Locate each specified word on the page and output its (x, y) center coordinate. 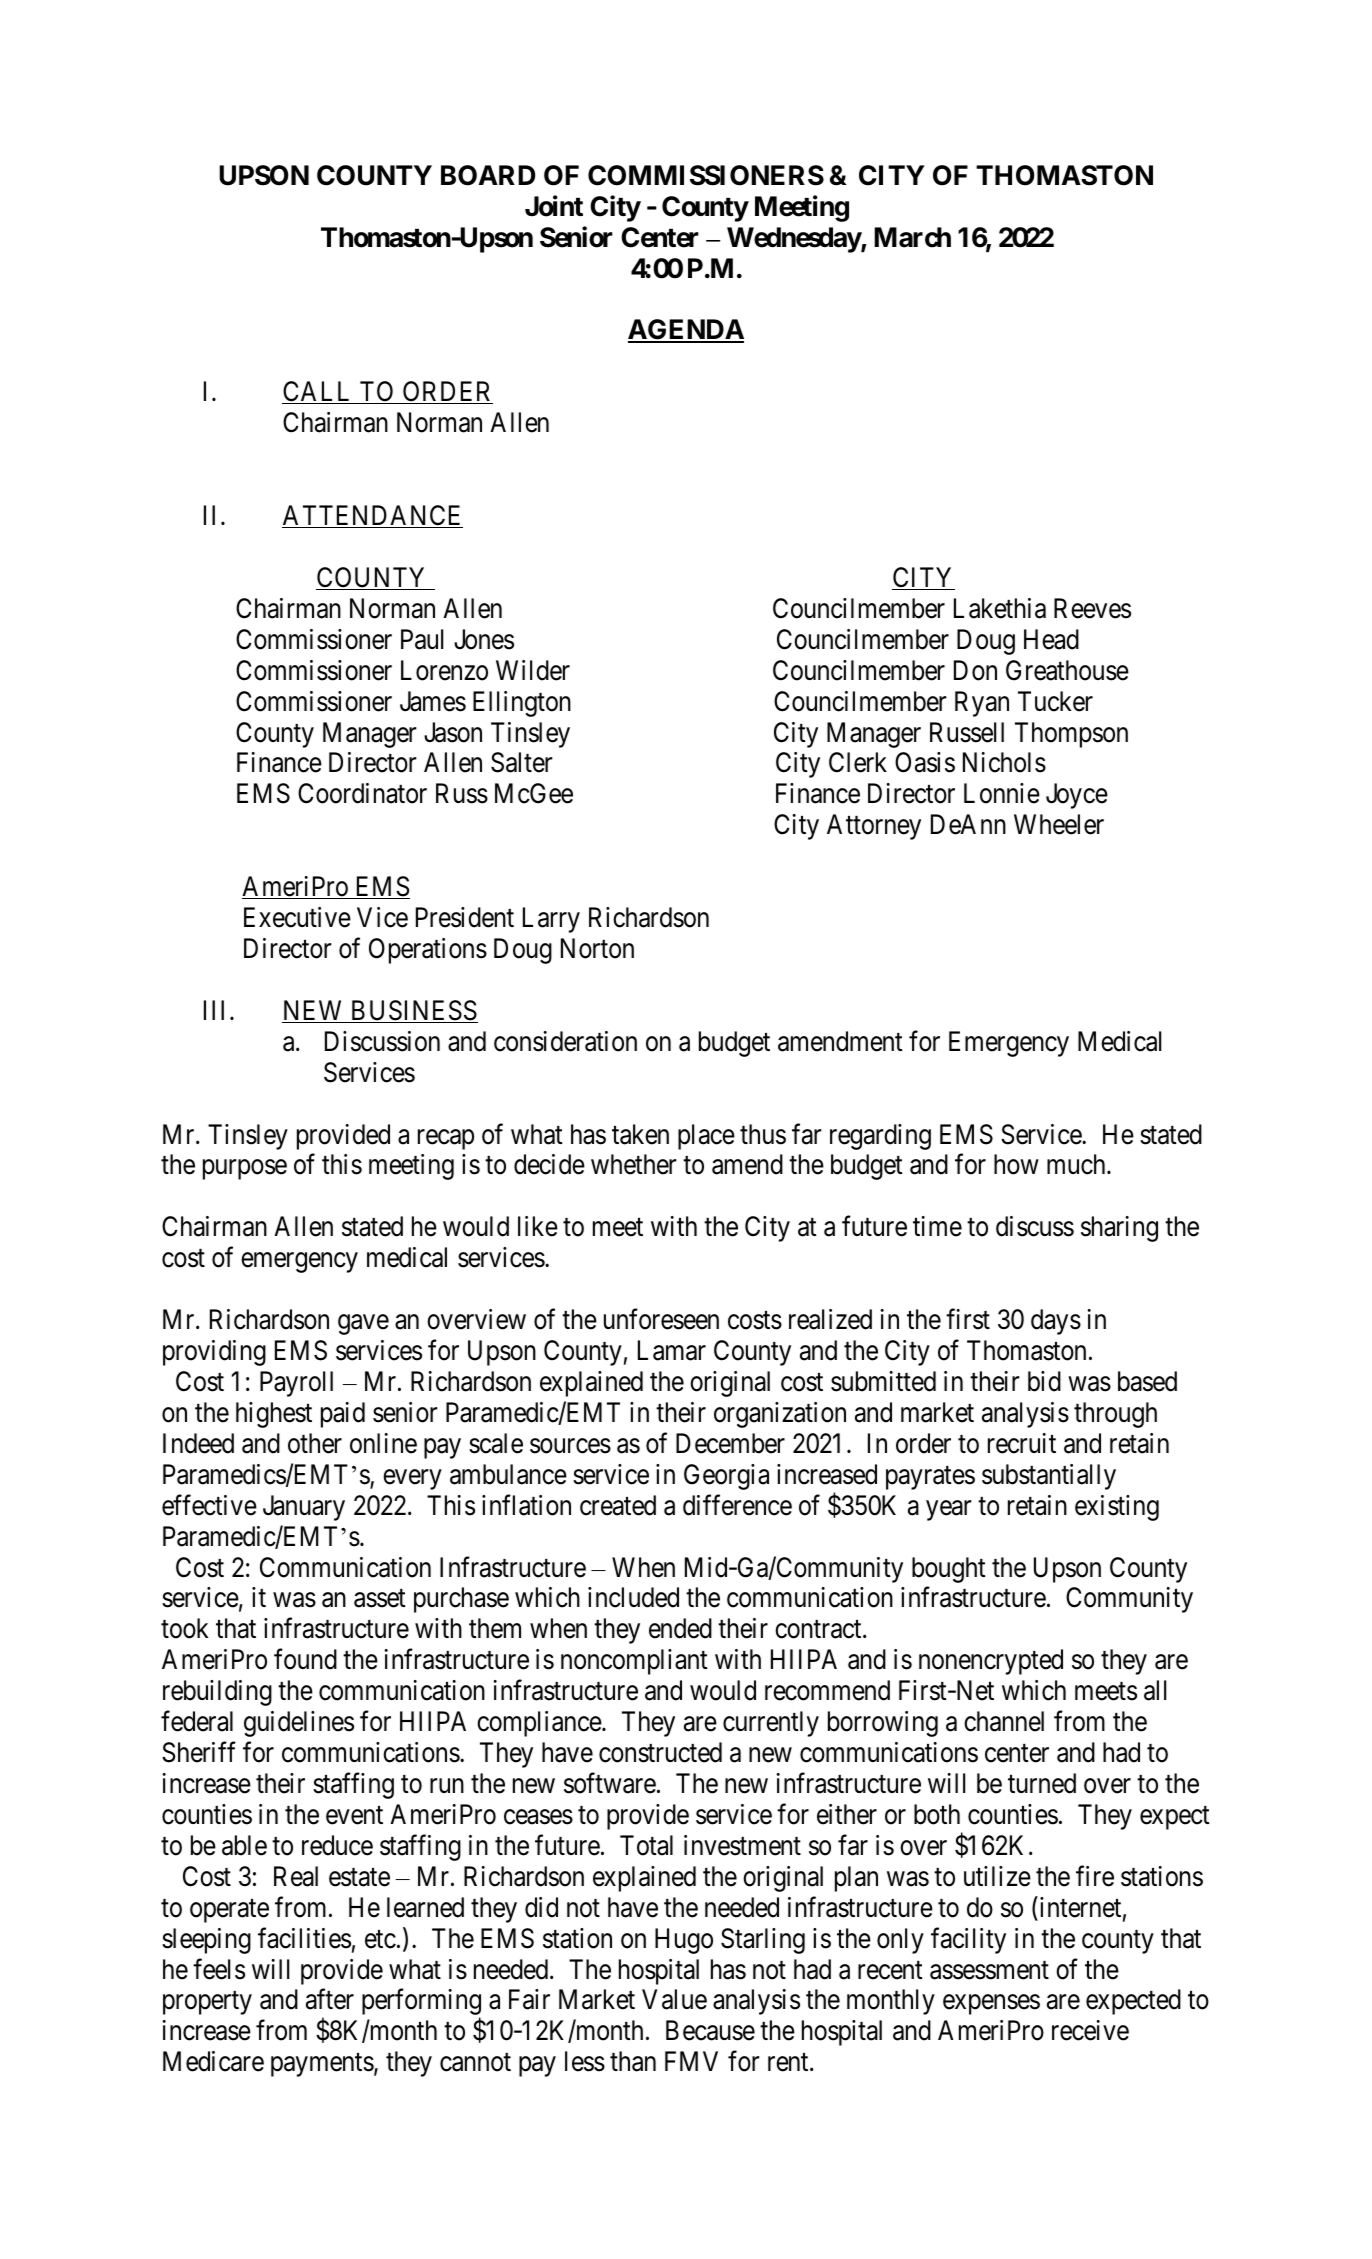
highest (274, 1415)
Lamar (672, 1350)
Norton (597, 948)
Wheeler (1059, 824)
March (912, 237)
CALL (318, 392)
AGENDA (686, 331)
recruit (1022, 1443)
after (330, 1999)
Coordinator (362, 793)
